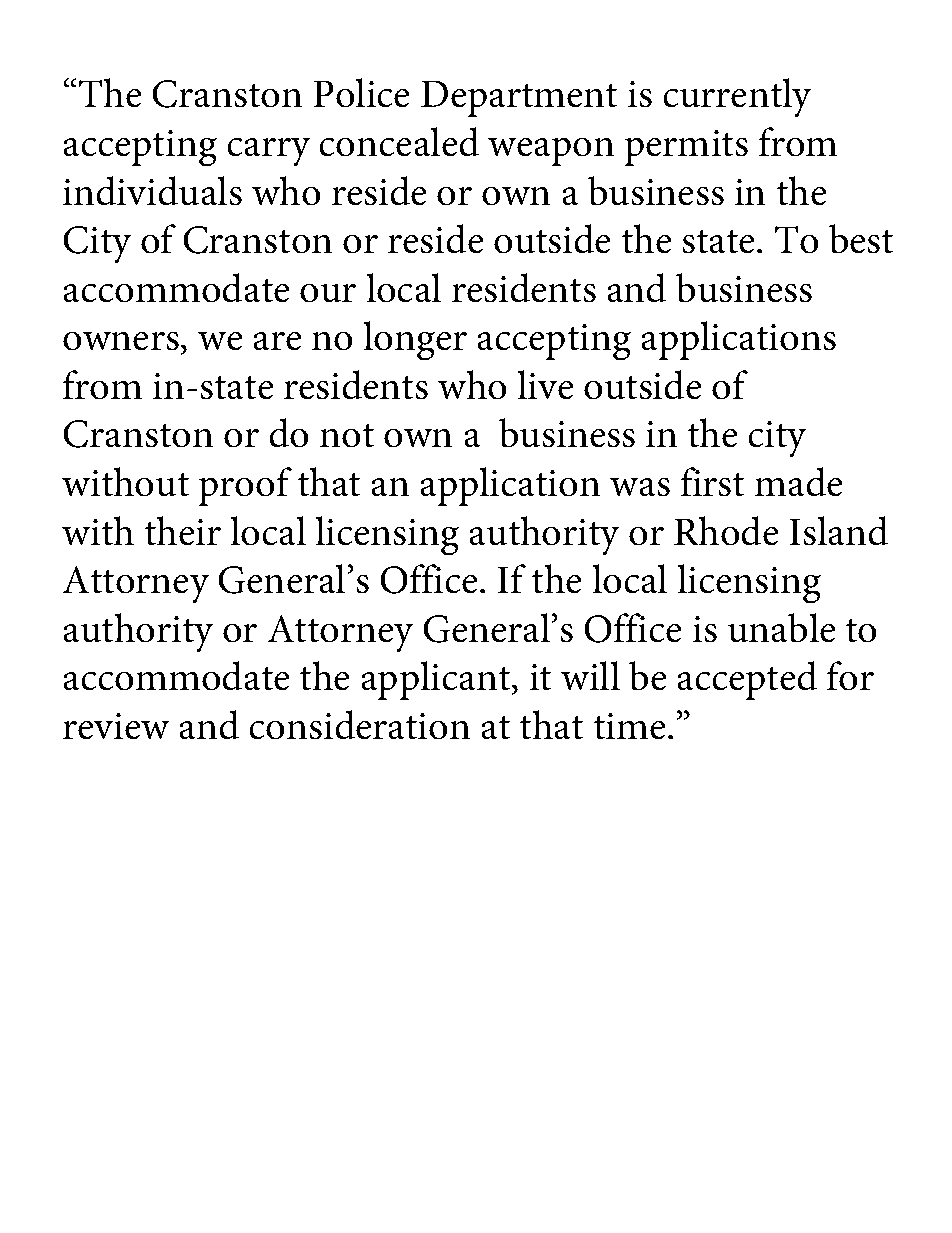 The width and height of the document is (952, 1233). What do you see at coordinates (519, 99) in the document?
I see `Department` at bounding box center [519, 99].
